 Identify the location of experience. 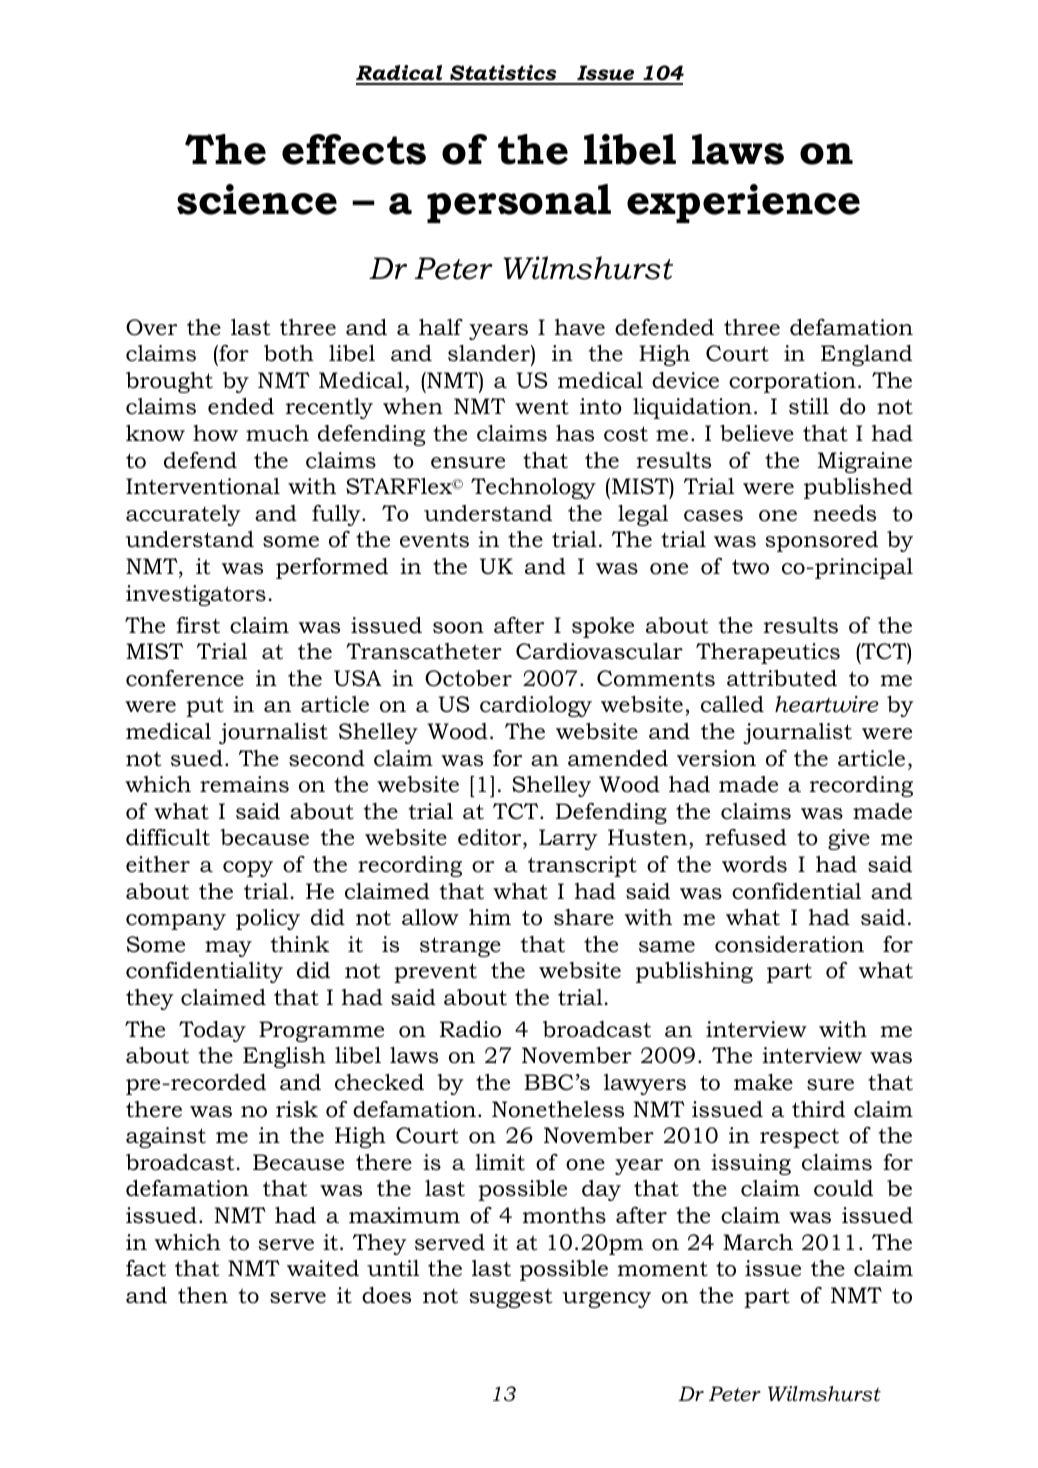
(743, 203).
